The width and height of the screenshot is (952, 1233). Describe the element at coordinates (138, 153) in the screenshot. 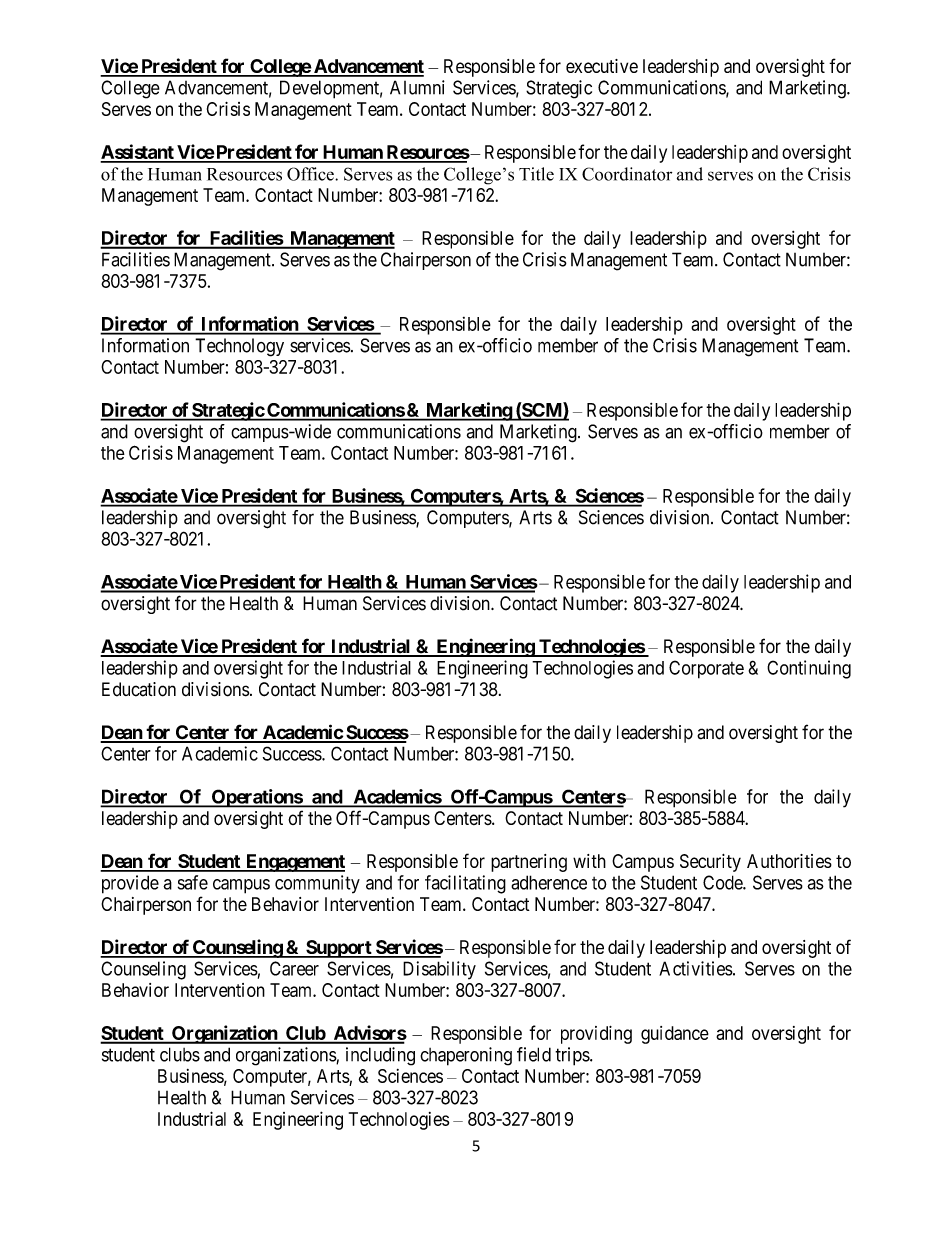

I see `Assistant` at that location.
